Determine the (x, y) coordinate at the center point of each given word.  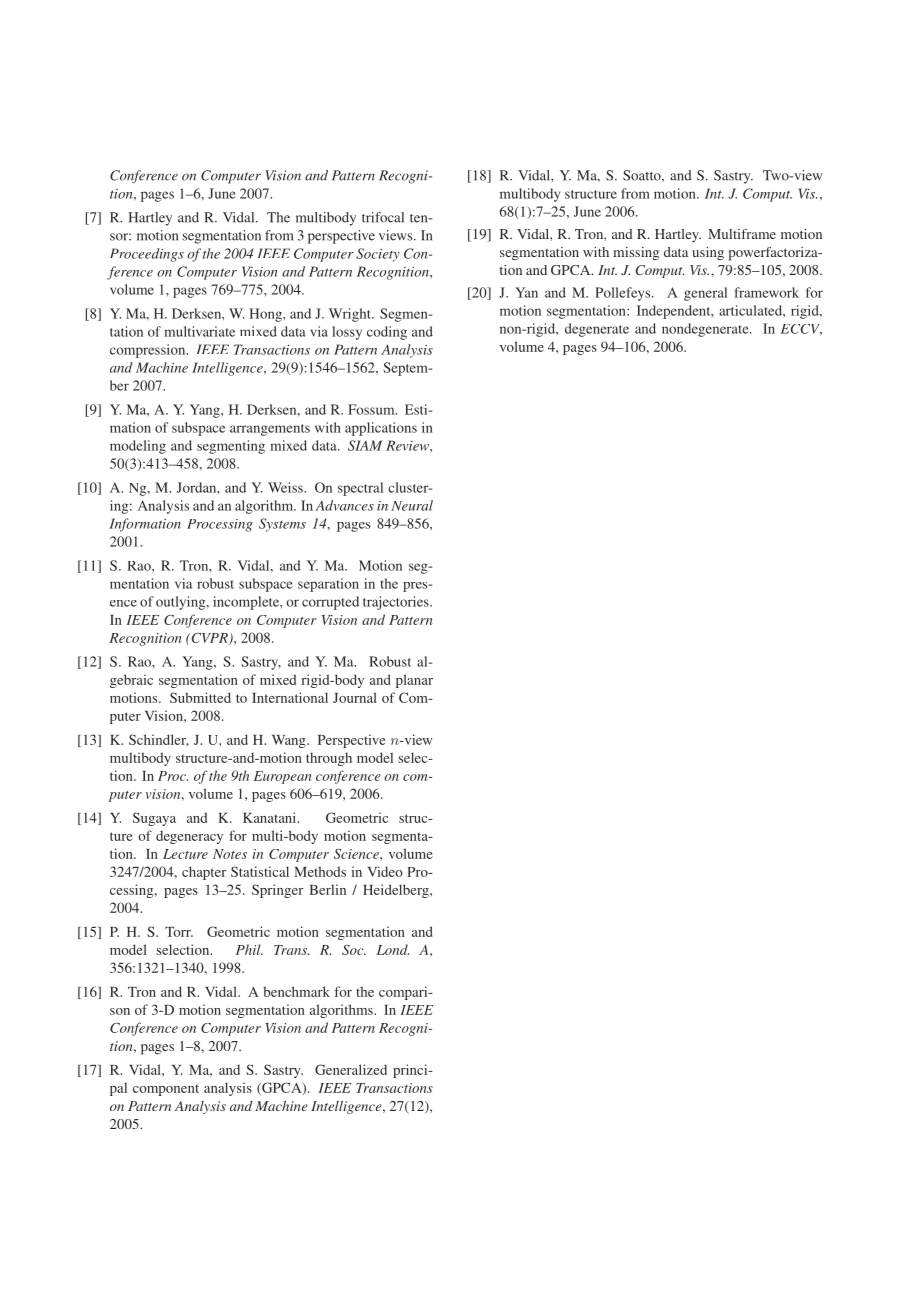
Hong (266, 315)
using (708, 253)
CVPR (209, 639)
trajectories (397, 603)
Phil (249, 949)
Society (378, 255)
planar (414, 681)
